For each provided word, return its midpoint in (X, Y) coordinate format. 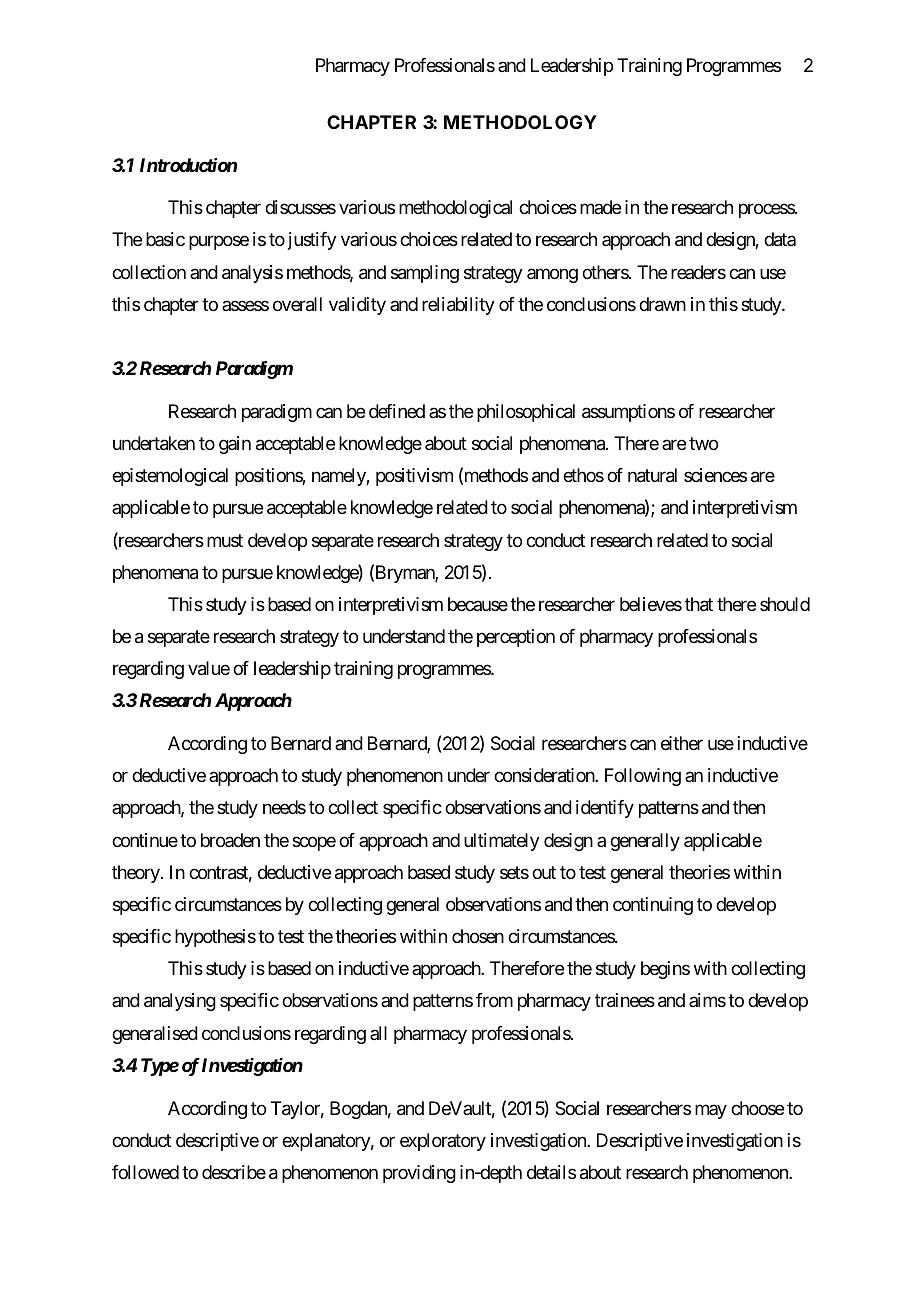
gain (235, 445)
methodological (455, 209)
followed (145, 1172)
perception (516, 638)
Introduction (188, 165)
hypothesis (215, 938)
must (225, 540)
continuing (653, 906)
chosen (478, 936)
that (699, 604)
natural (652, 475)
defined (397, 411)
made (600, 207)
